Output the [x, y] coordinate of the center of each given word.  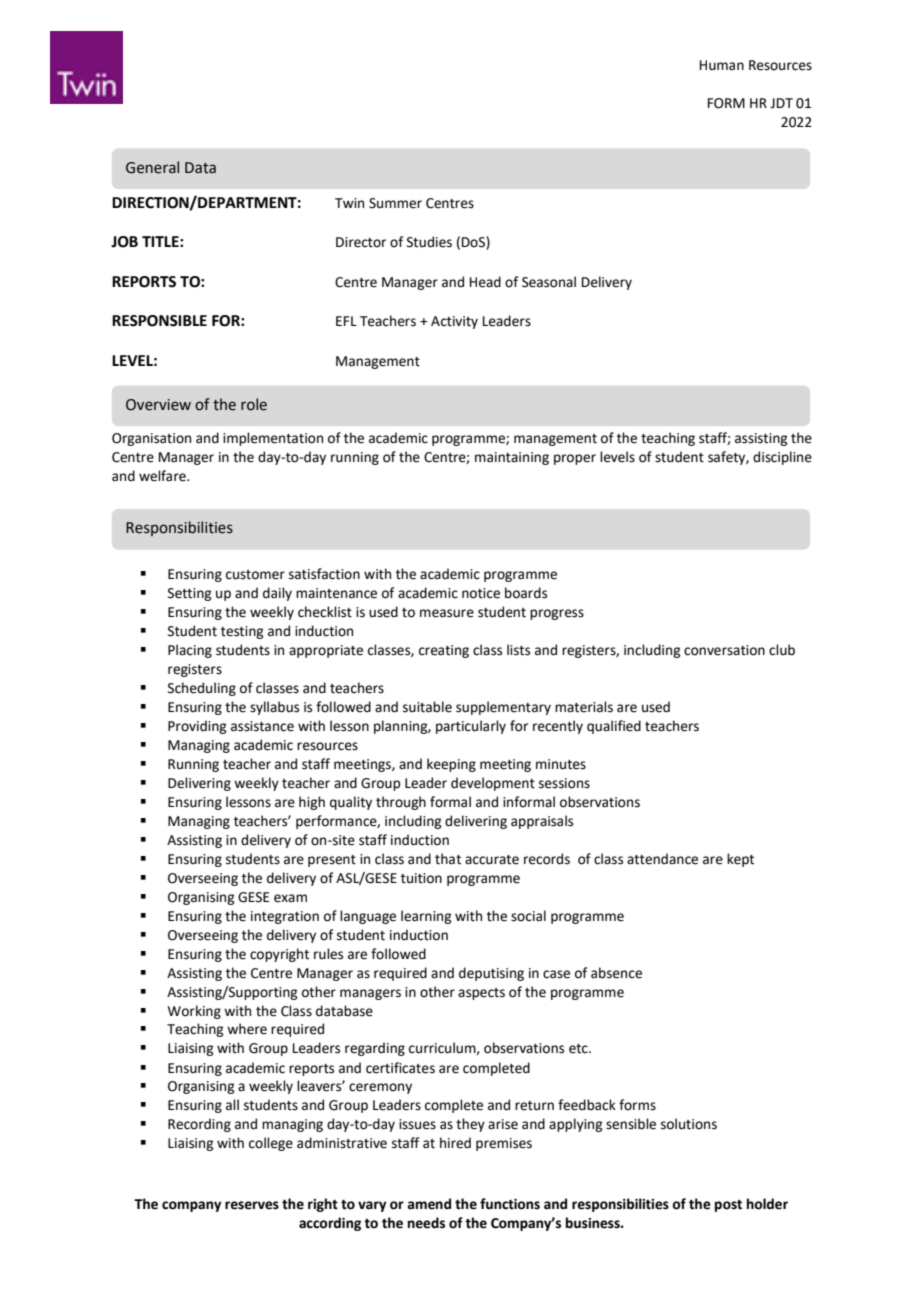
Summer [395, 203]
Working [194, 1012]
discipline [782, 458]
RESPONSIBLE [159, 321]
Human [722, 65]
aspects [481, 994]
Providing [197, 727]
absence [616, 973]
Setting [189, 594]
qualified [614, 727]
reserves [252, 1205]
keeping [451, 765]
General [152, 167]
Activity [454, 322]
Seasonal [549, 282]
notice [481, 593]
